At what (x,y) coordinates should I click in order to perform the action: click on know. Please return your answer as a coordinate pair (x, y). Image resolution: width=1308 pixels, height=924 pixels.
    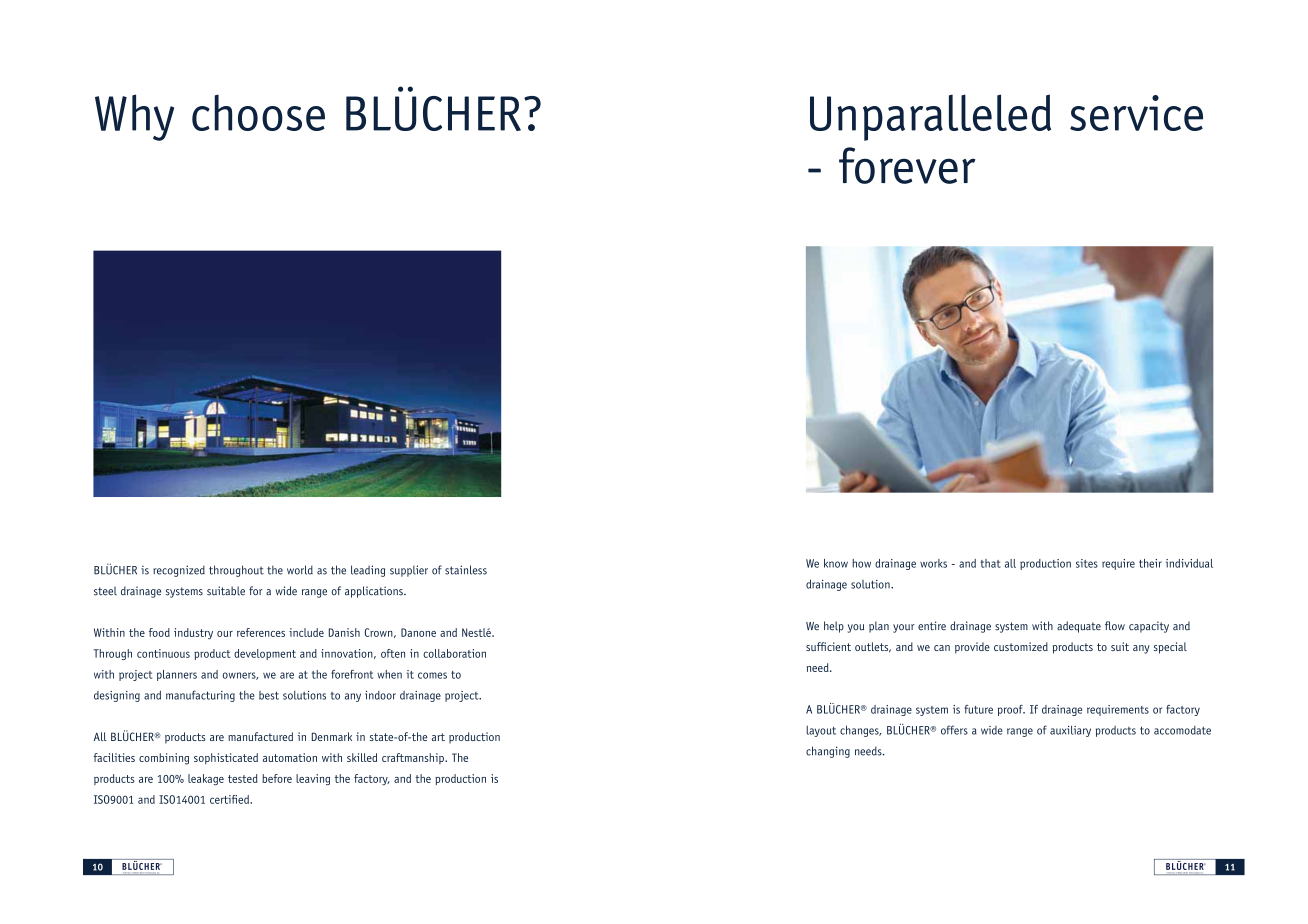
    Looking at the image, I should click on (836, 563).
